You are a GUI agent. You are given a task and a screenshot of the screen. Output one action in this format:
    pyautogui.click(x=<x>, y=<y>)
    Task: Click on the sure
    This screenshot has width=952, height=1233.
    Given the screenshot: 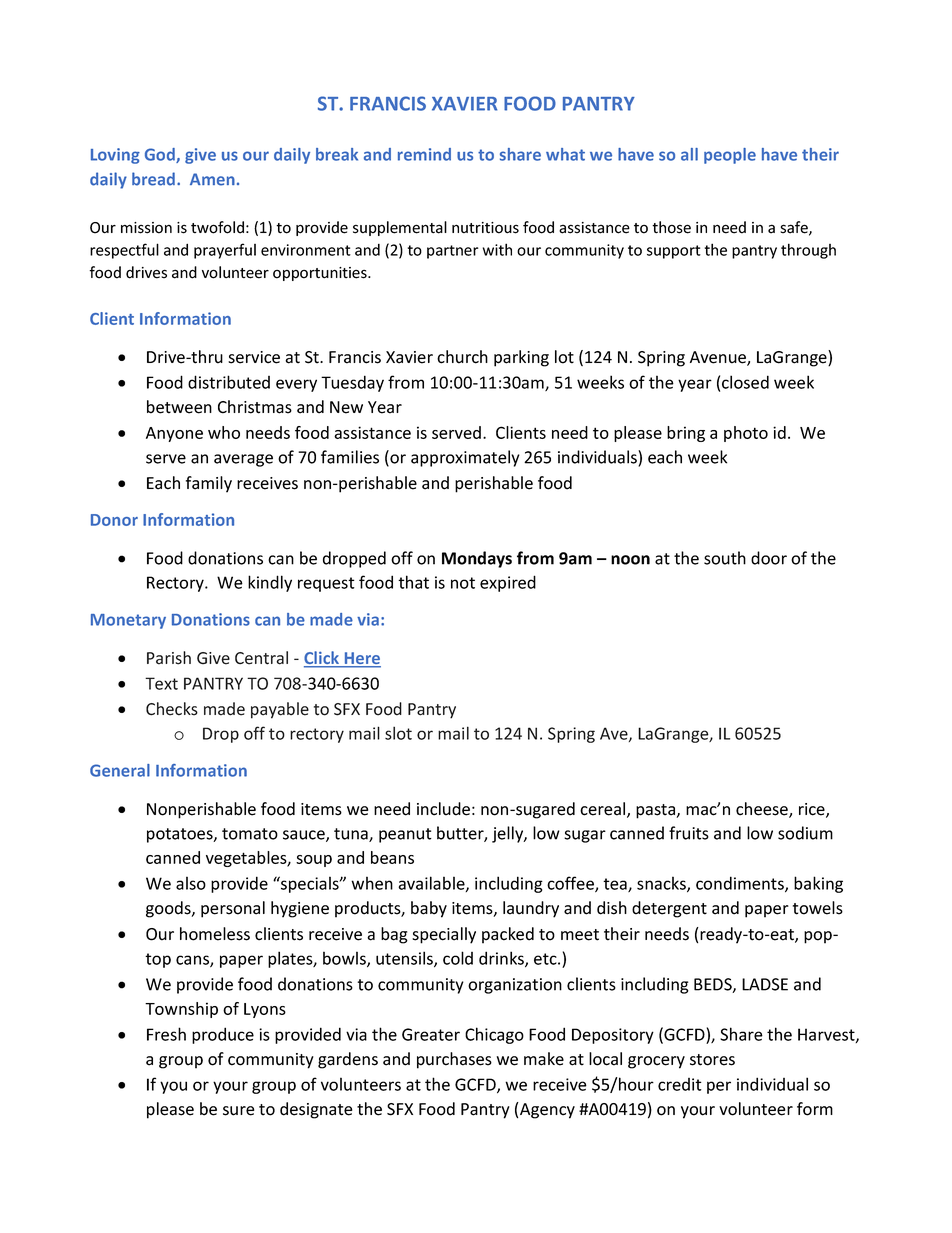 What is the action you would take?
    pyautogui.click(x=238, y=1111)
